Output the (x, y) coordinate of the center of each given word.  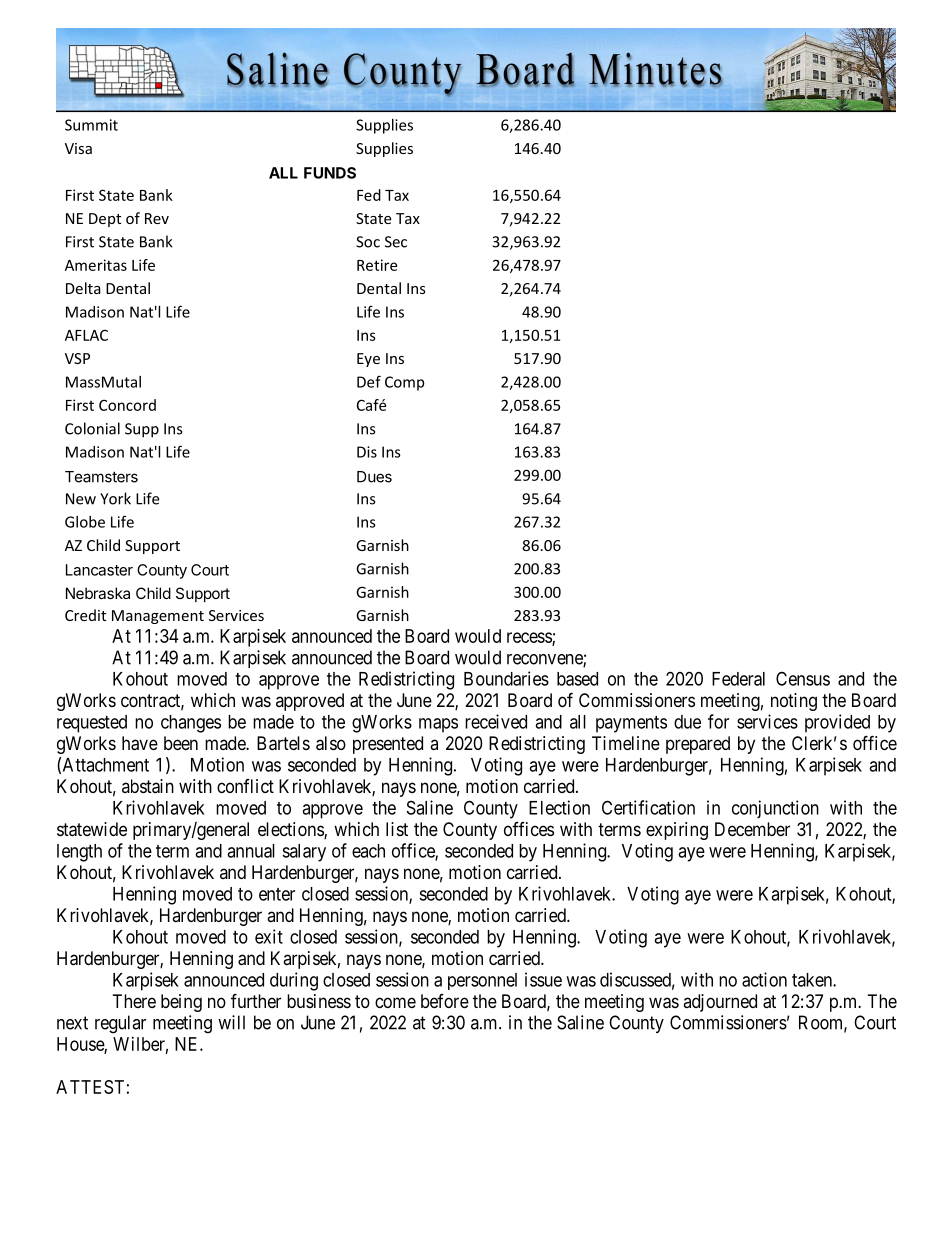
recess (530, 638)
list (397, 829)
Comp (404, 383)
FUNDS (330, 173)
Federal (738, 679)
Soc (368, 242)
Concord (127, 405)
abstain (148, 786)
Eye (368, 360)
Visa (78, 148)
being (181, 1003)
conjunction (775, 809)
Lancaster (99, 570)
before (445, 1001)
